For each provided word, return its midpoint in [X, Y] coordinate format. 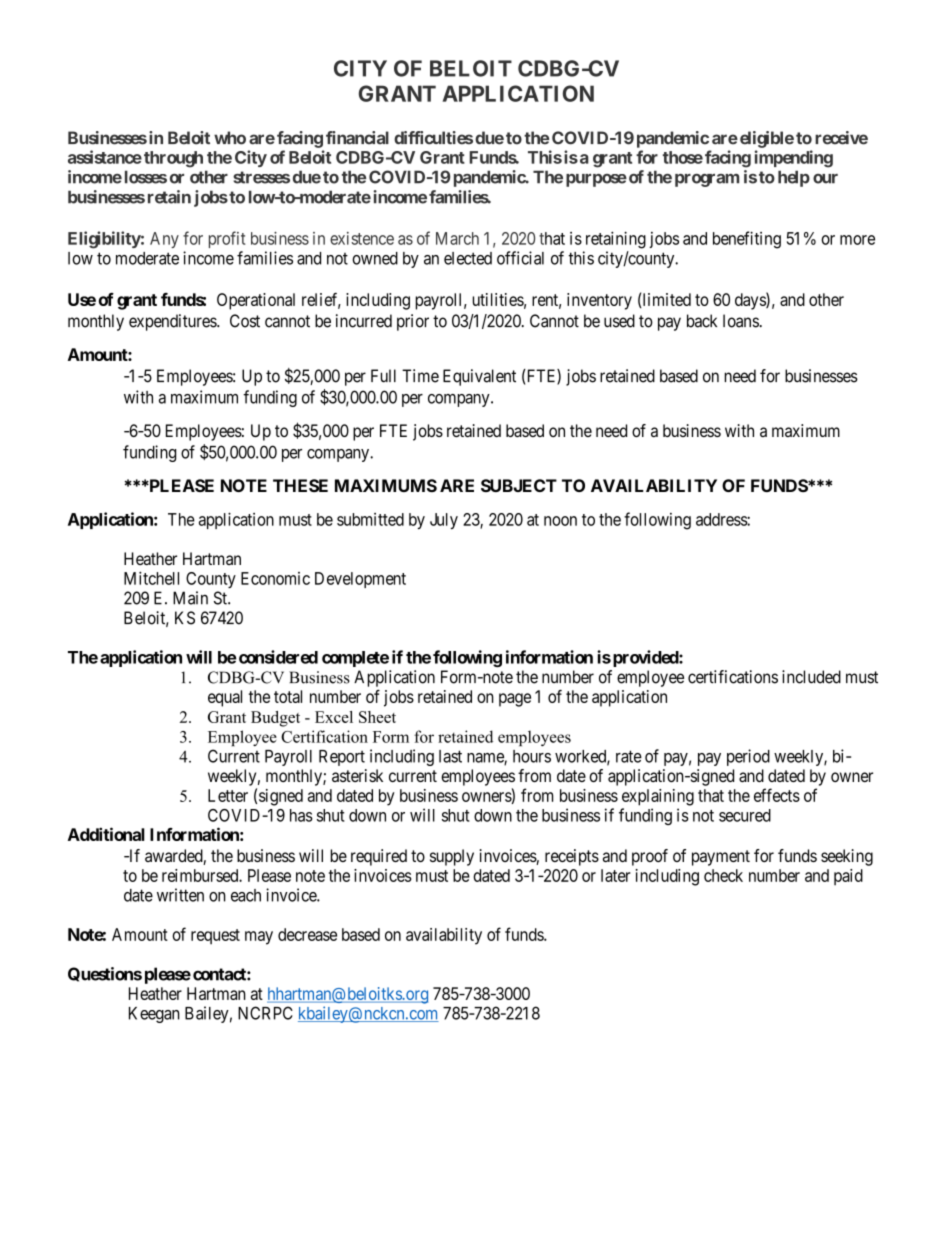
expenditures [173, 322]
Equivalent [479, 377]
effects [777, 795]
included [811, 677]
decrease [307, 934]
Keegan [154, 1015]
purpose [596, 180]
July [444, 521]
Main [190, 598]
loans [741, 321]
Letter [228, 795]
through [173, 159]
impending [794, 159]
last [450, 756]
